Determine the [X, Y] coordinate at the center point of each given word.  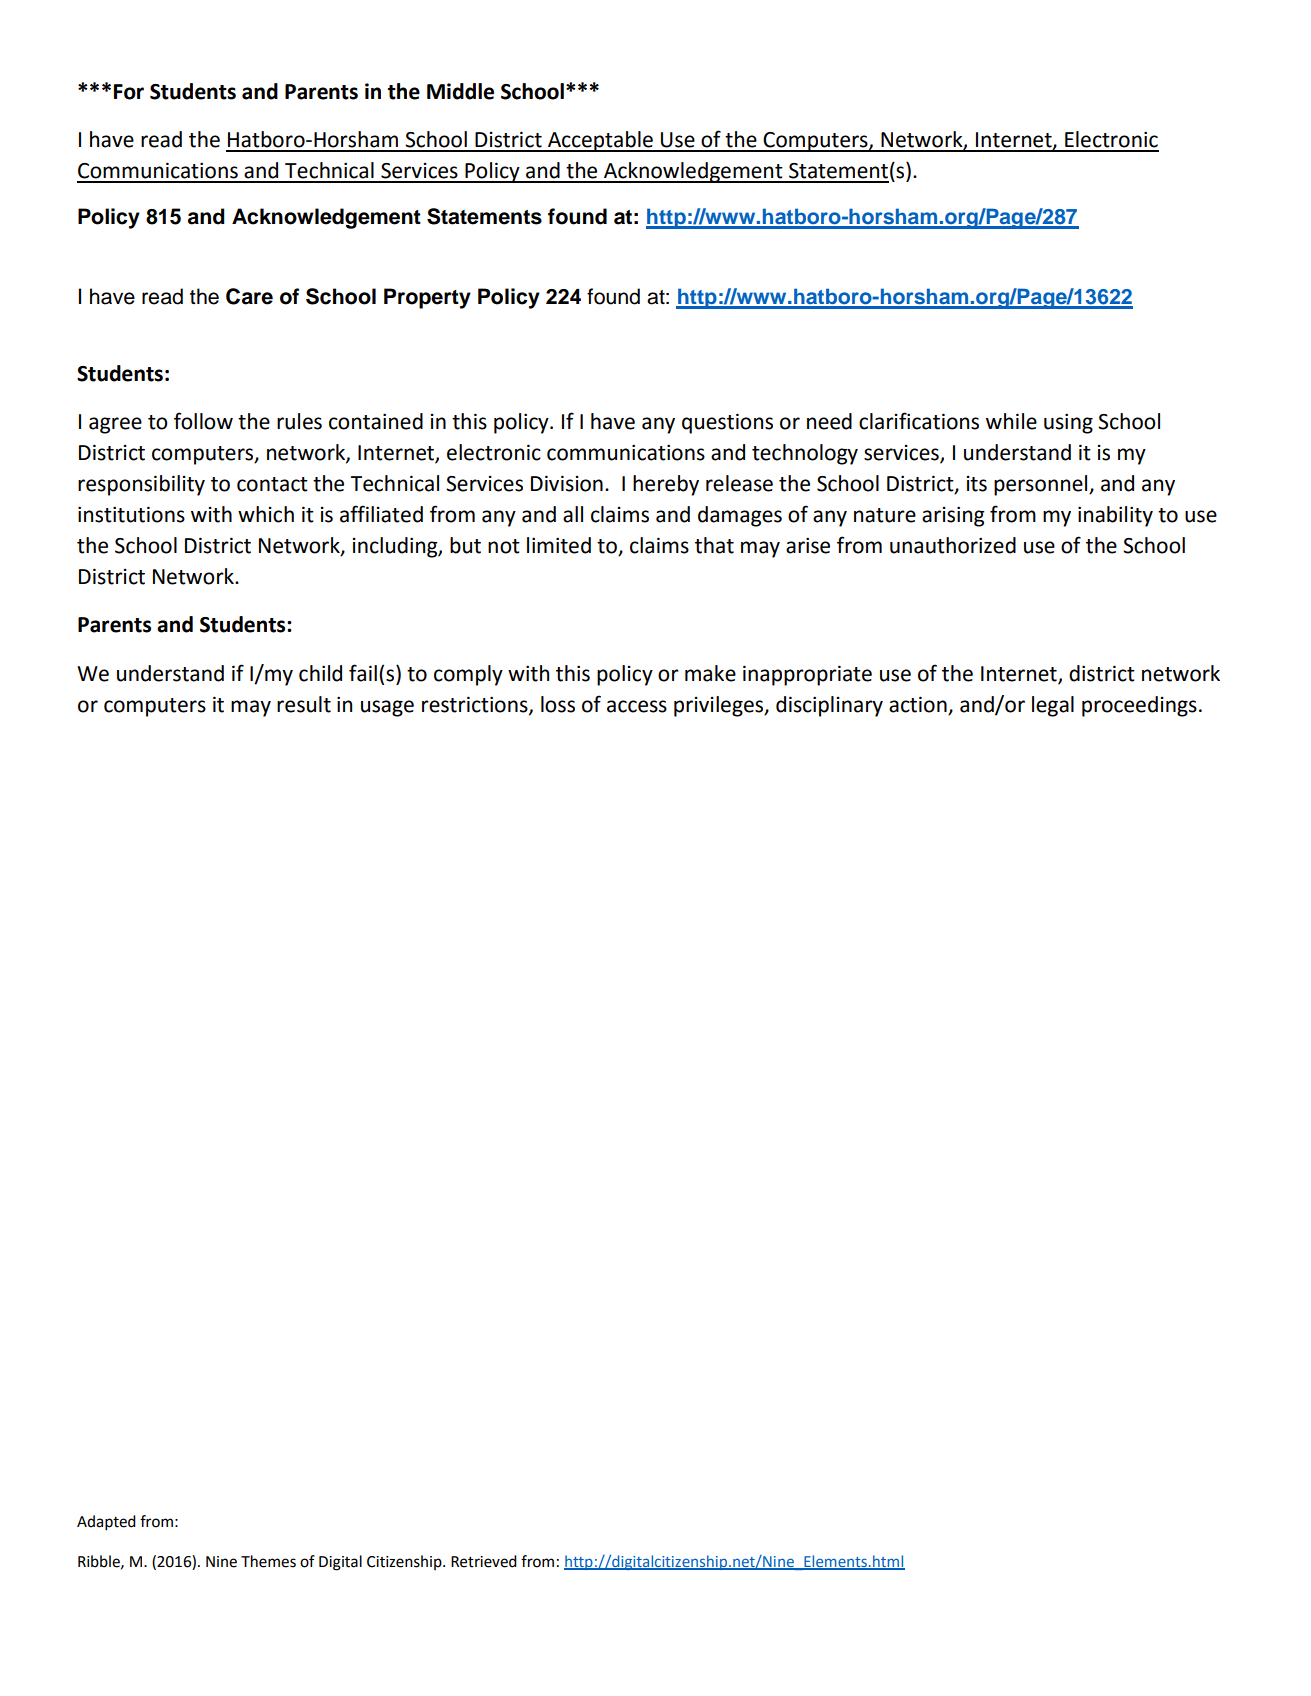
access [637, 706]
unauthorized [953, 545]
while [1011, 421]
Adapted [106, 1523]
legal [1053, 706]
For [129, 92]
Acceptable [600, 141]
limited [559, 545]
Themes [268, 1561]
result [304, 704]
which [266, 514]
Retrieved [484, 1561]
